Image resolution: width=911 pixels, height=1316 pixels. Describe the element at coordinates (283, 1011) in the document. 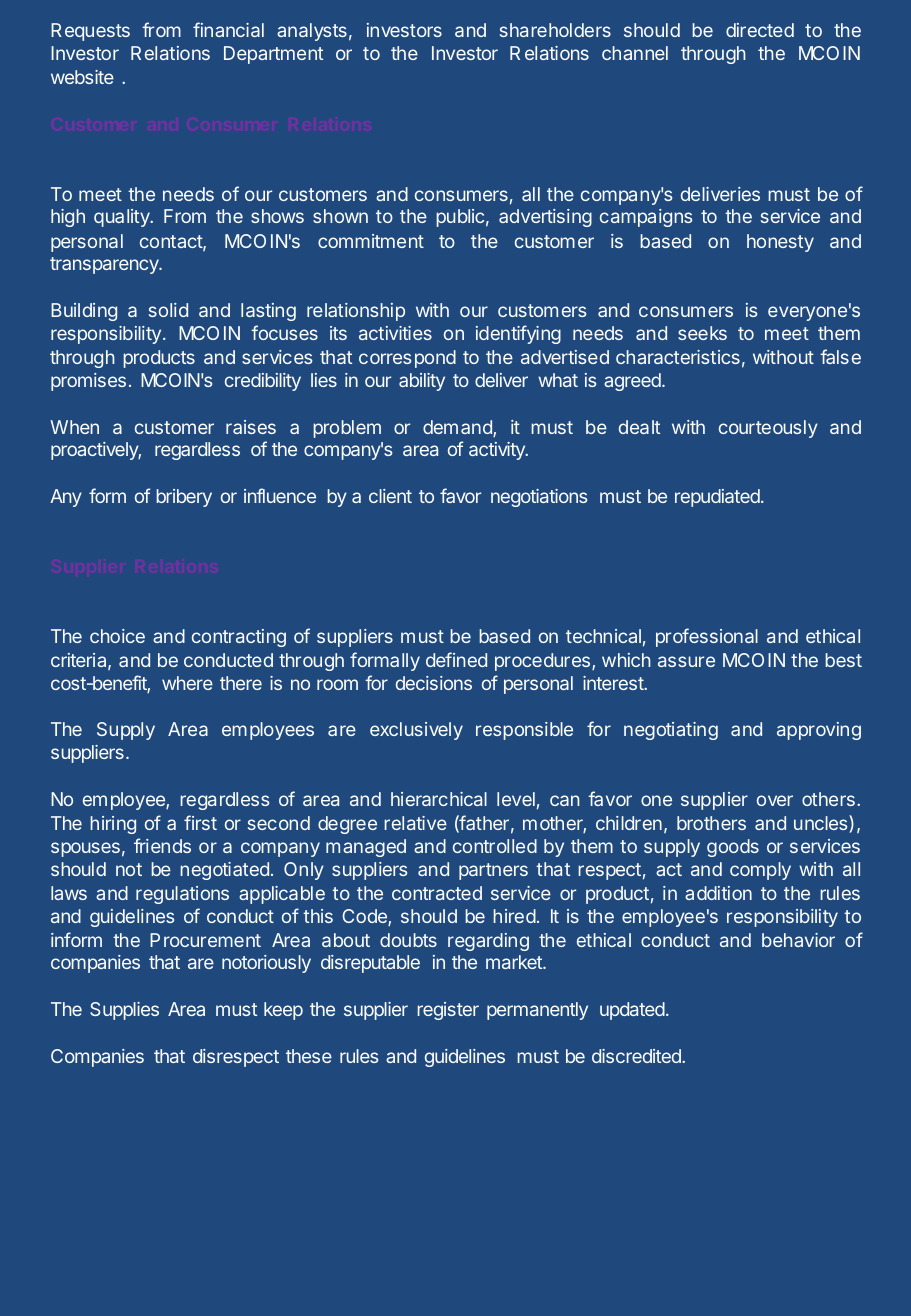

I see `keep` at that location.
